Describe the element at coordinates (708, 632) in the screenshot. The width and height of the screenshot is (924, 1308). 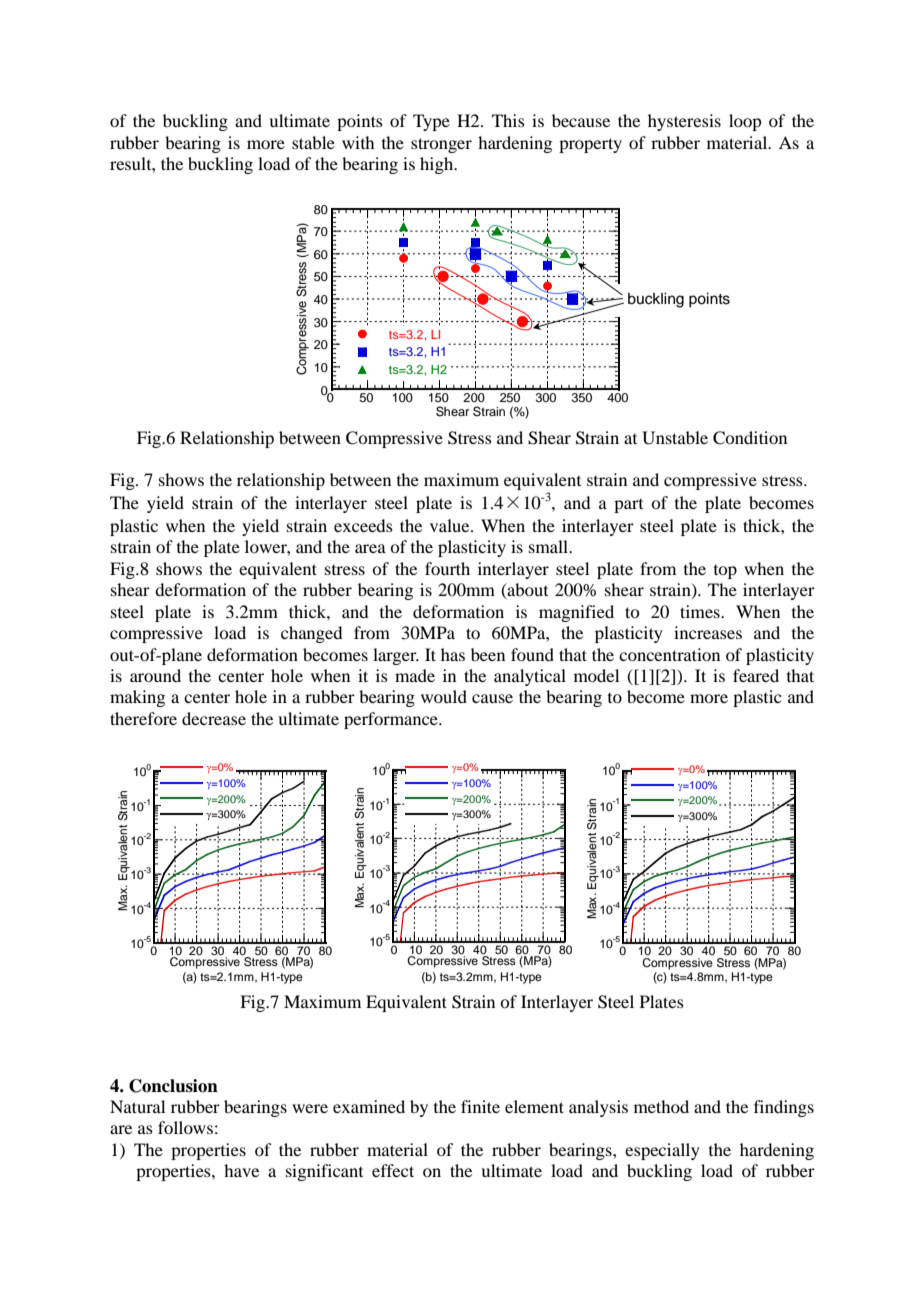
I see `increases` at that location.
